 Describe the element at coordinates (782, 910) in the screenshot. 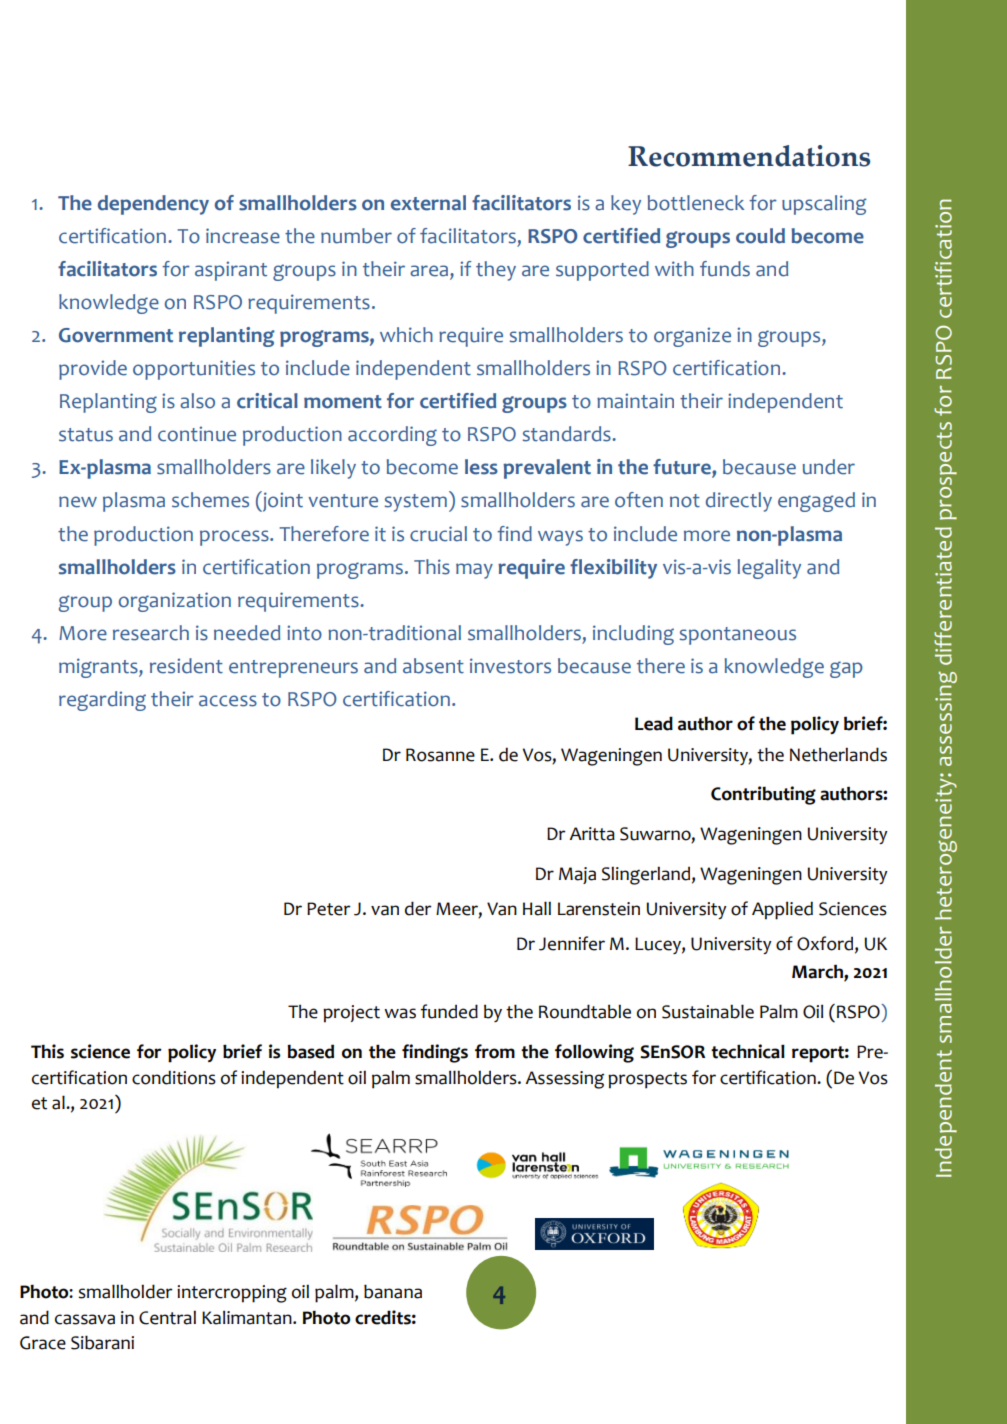

I see `Applied` at that location.
